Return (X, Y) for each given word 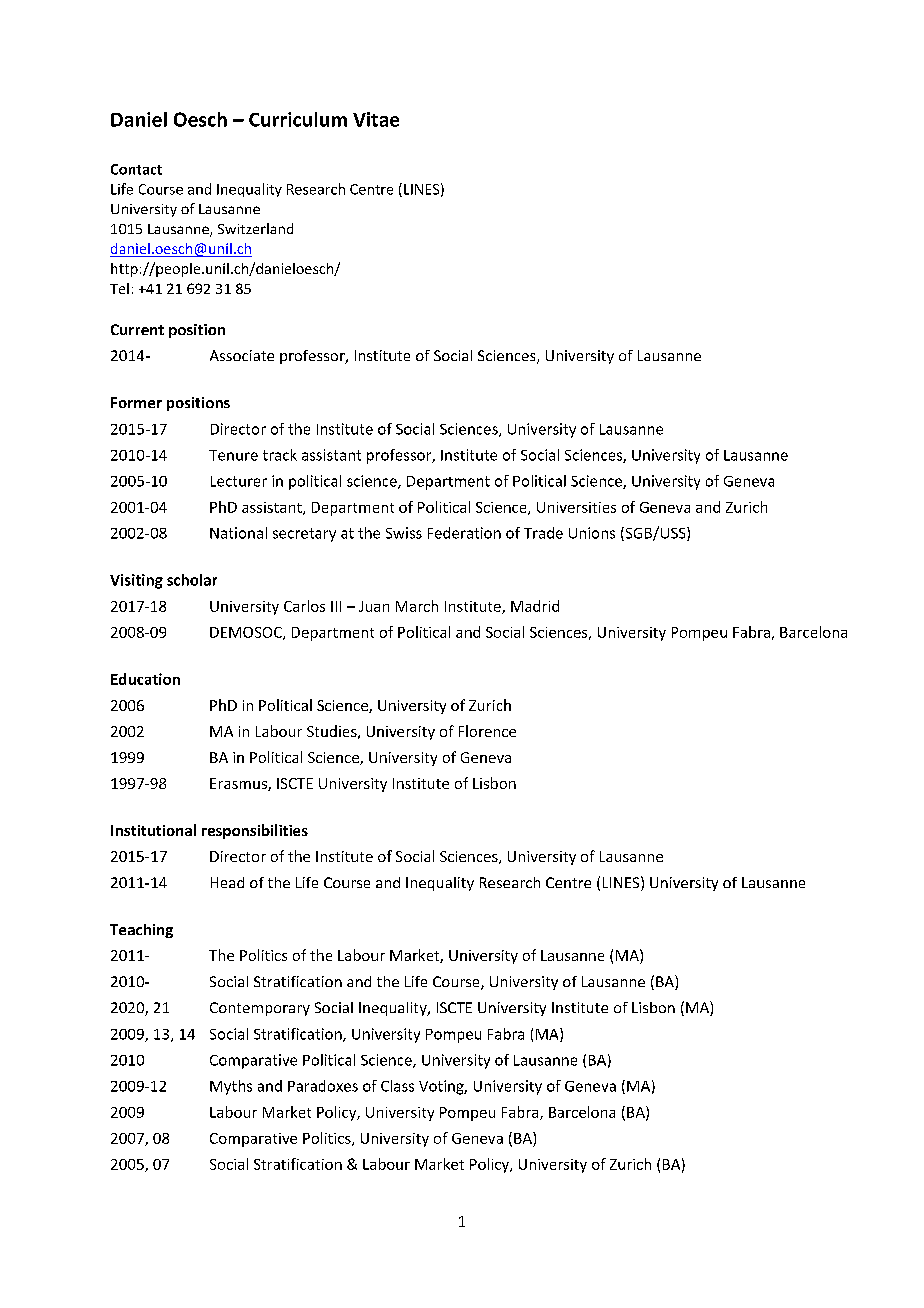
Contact (136, 169)
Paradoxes (323, 1086)
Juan (374, 606)
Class (397, 1086)
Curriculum (298, 119)
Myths (231, 1087)
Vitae (376, 119)
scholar (192, 580)
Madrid (535, 606)
